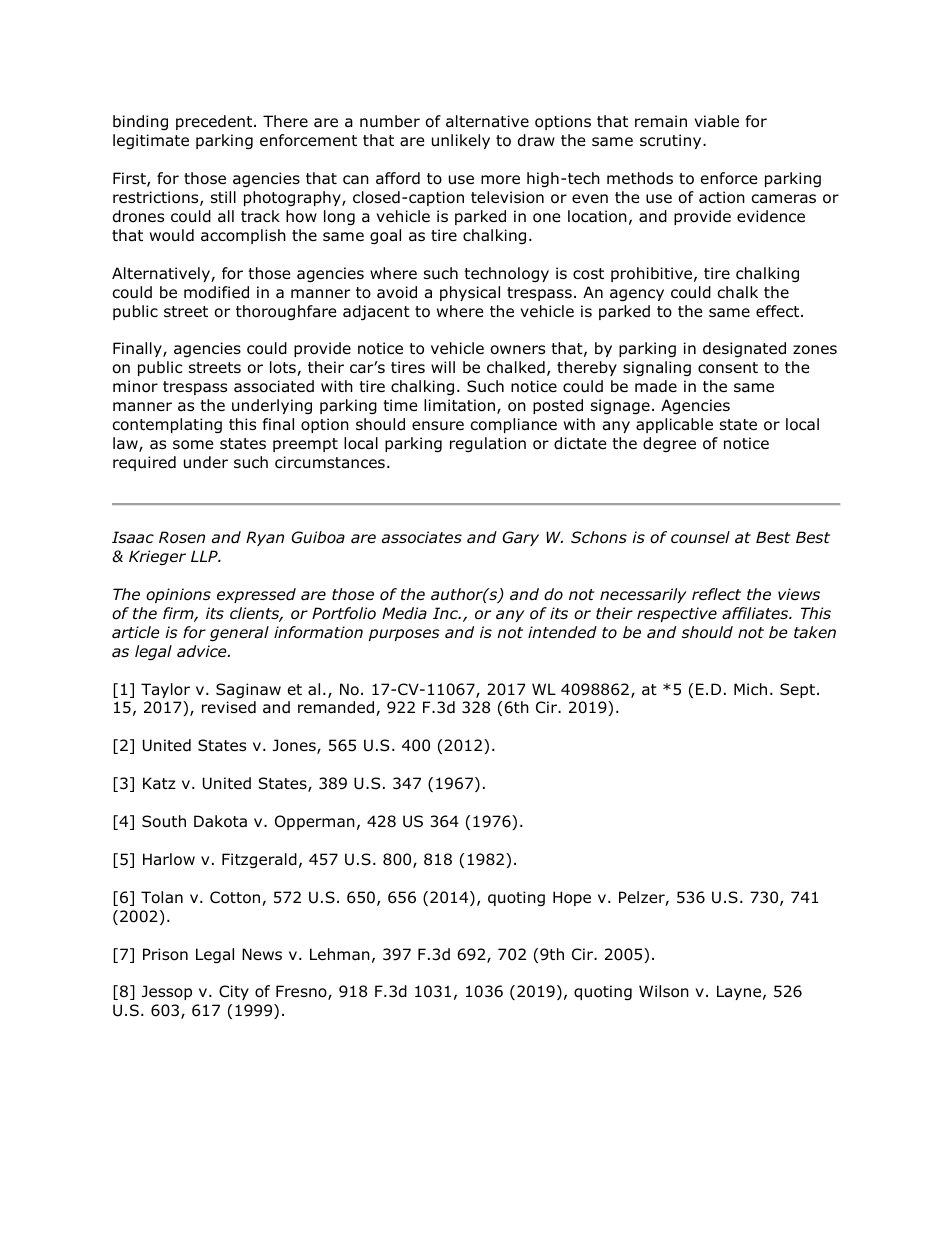  Describe the element at coordinates (215, 122) in the screenshot. I see `precedent` at that location.
